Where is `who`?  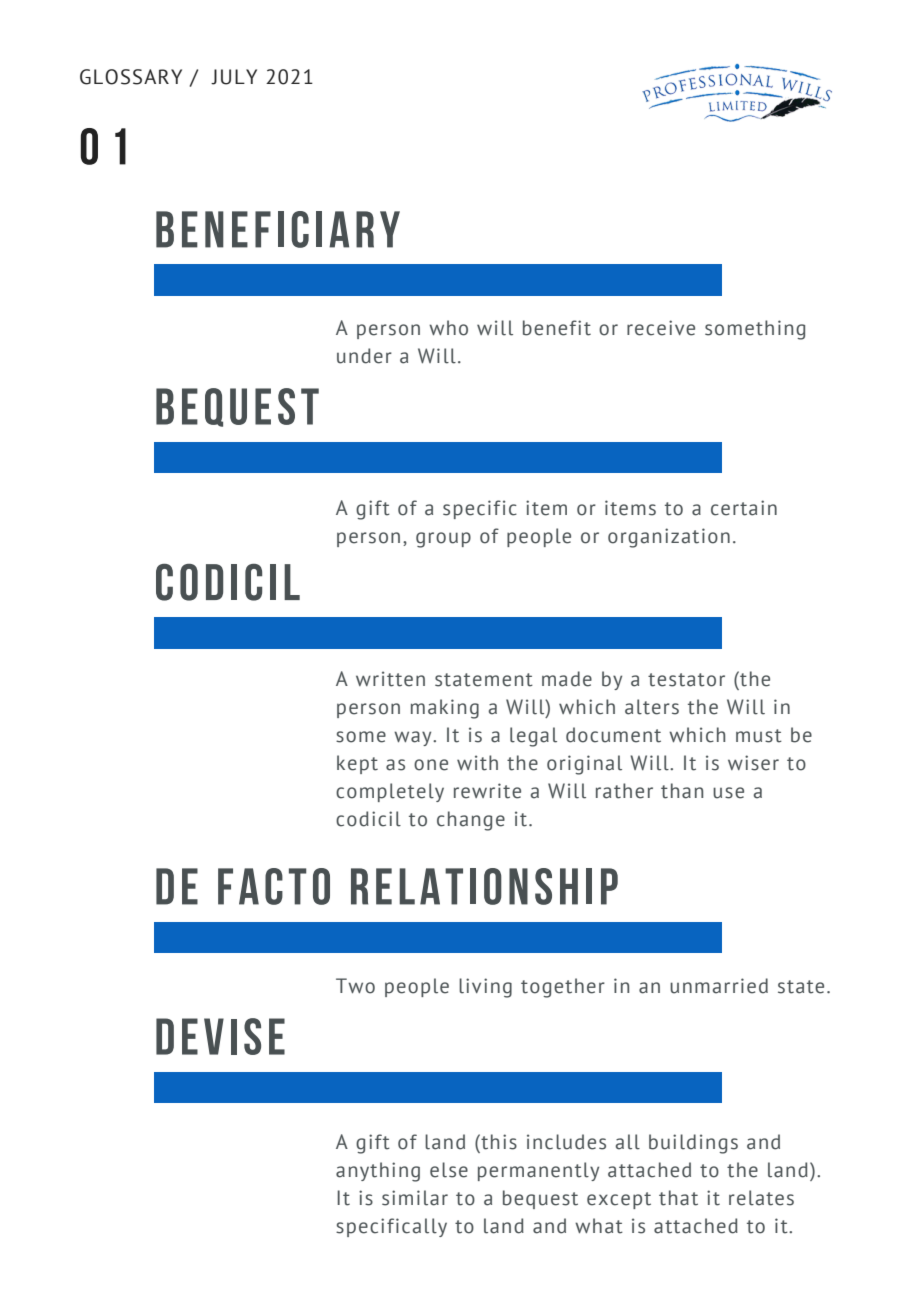 who is located at coordinates (448, 328).
